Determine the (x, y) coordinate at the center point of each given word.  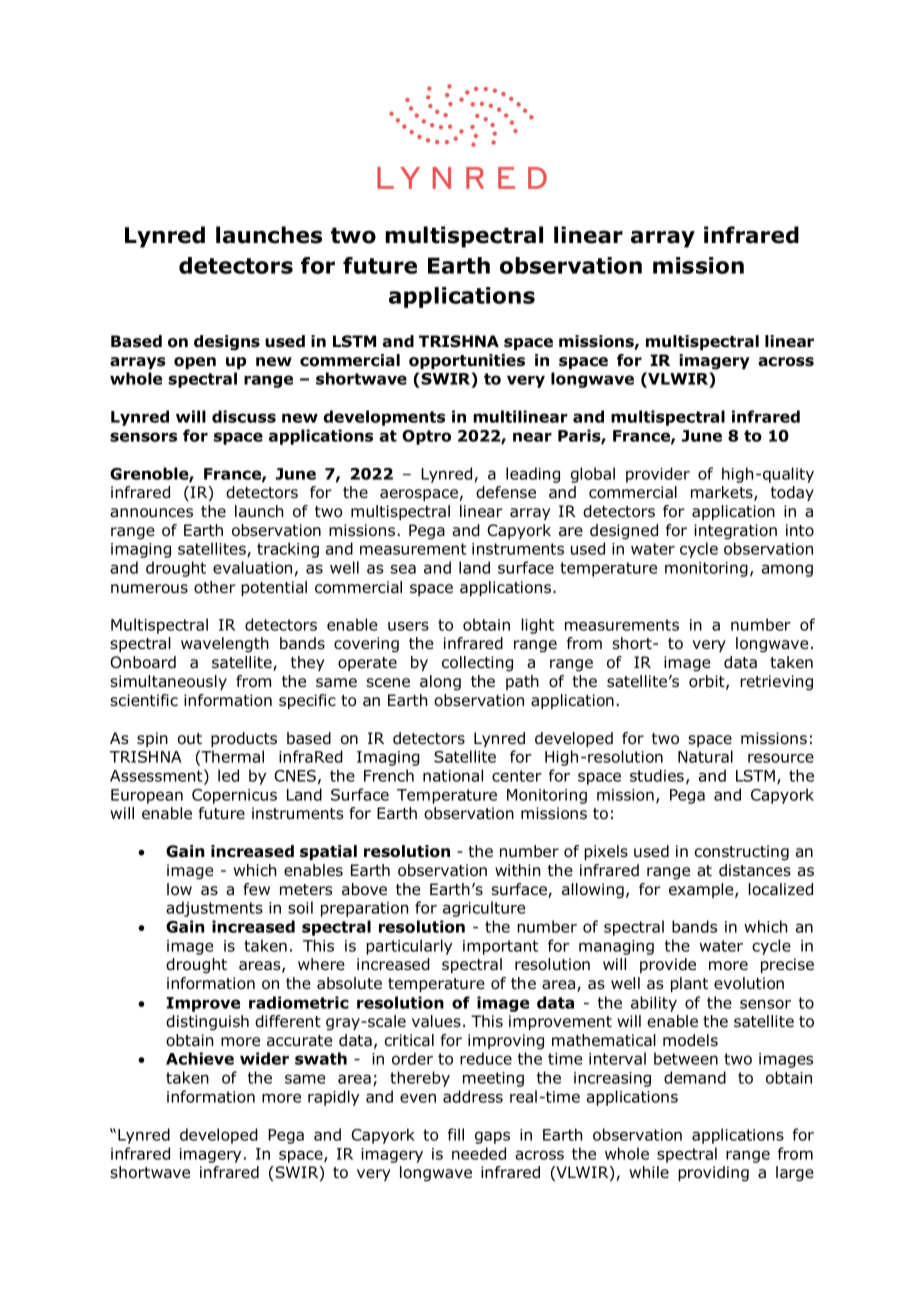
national (453, 775)
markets (723, 493)
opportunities (467, 361)
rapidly (334, 1098)
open (195, 363)
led (228, 775)
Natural (705, 756)
